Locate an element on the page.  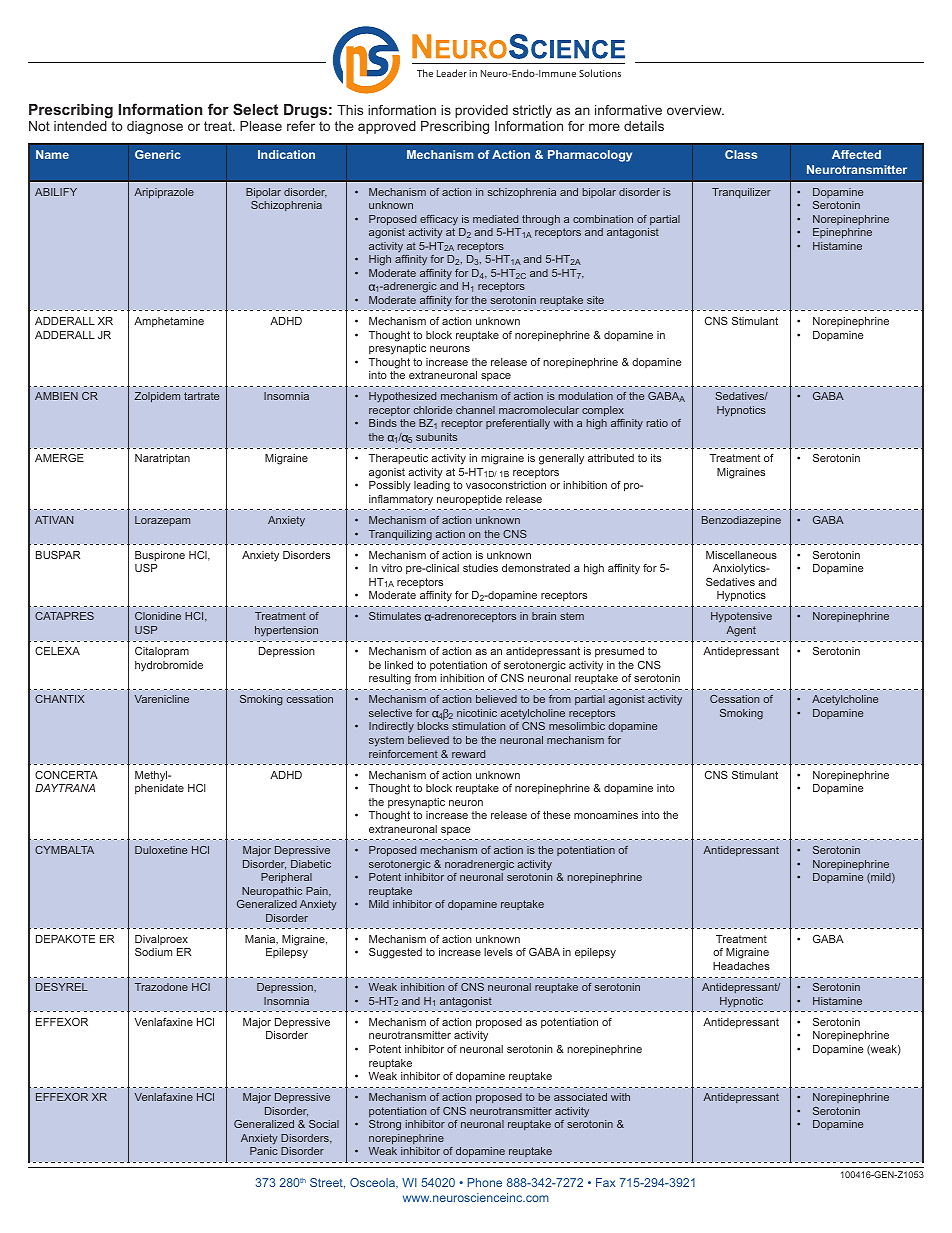
Clonidine is located at coordinates (158, 616).
